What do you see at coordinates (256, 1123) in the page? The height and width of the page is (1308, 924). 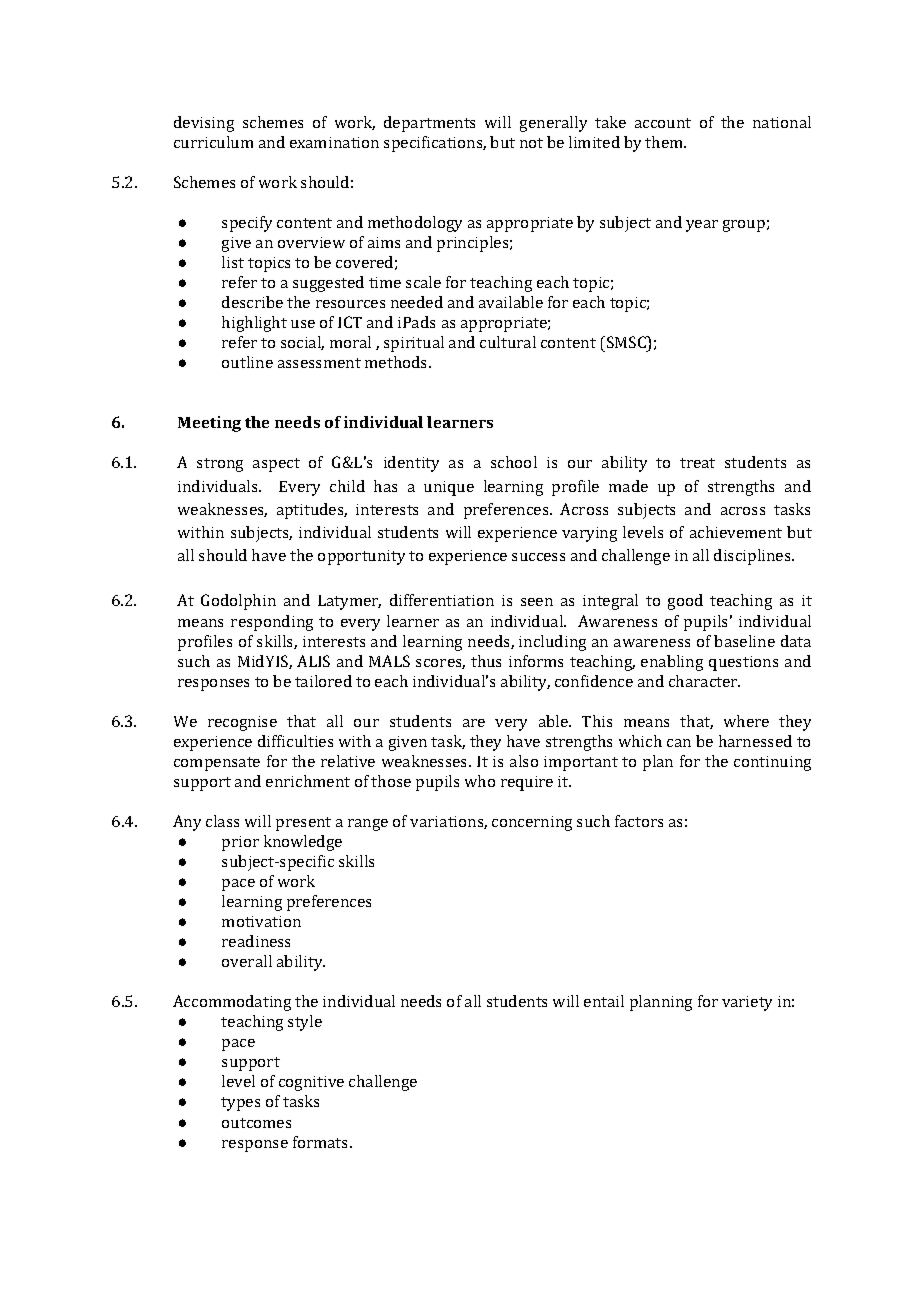 I see `outcomes` at bounding box center [256, 1123].
